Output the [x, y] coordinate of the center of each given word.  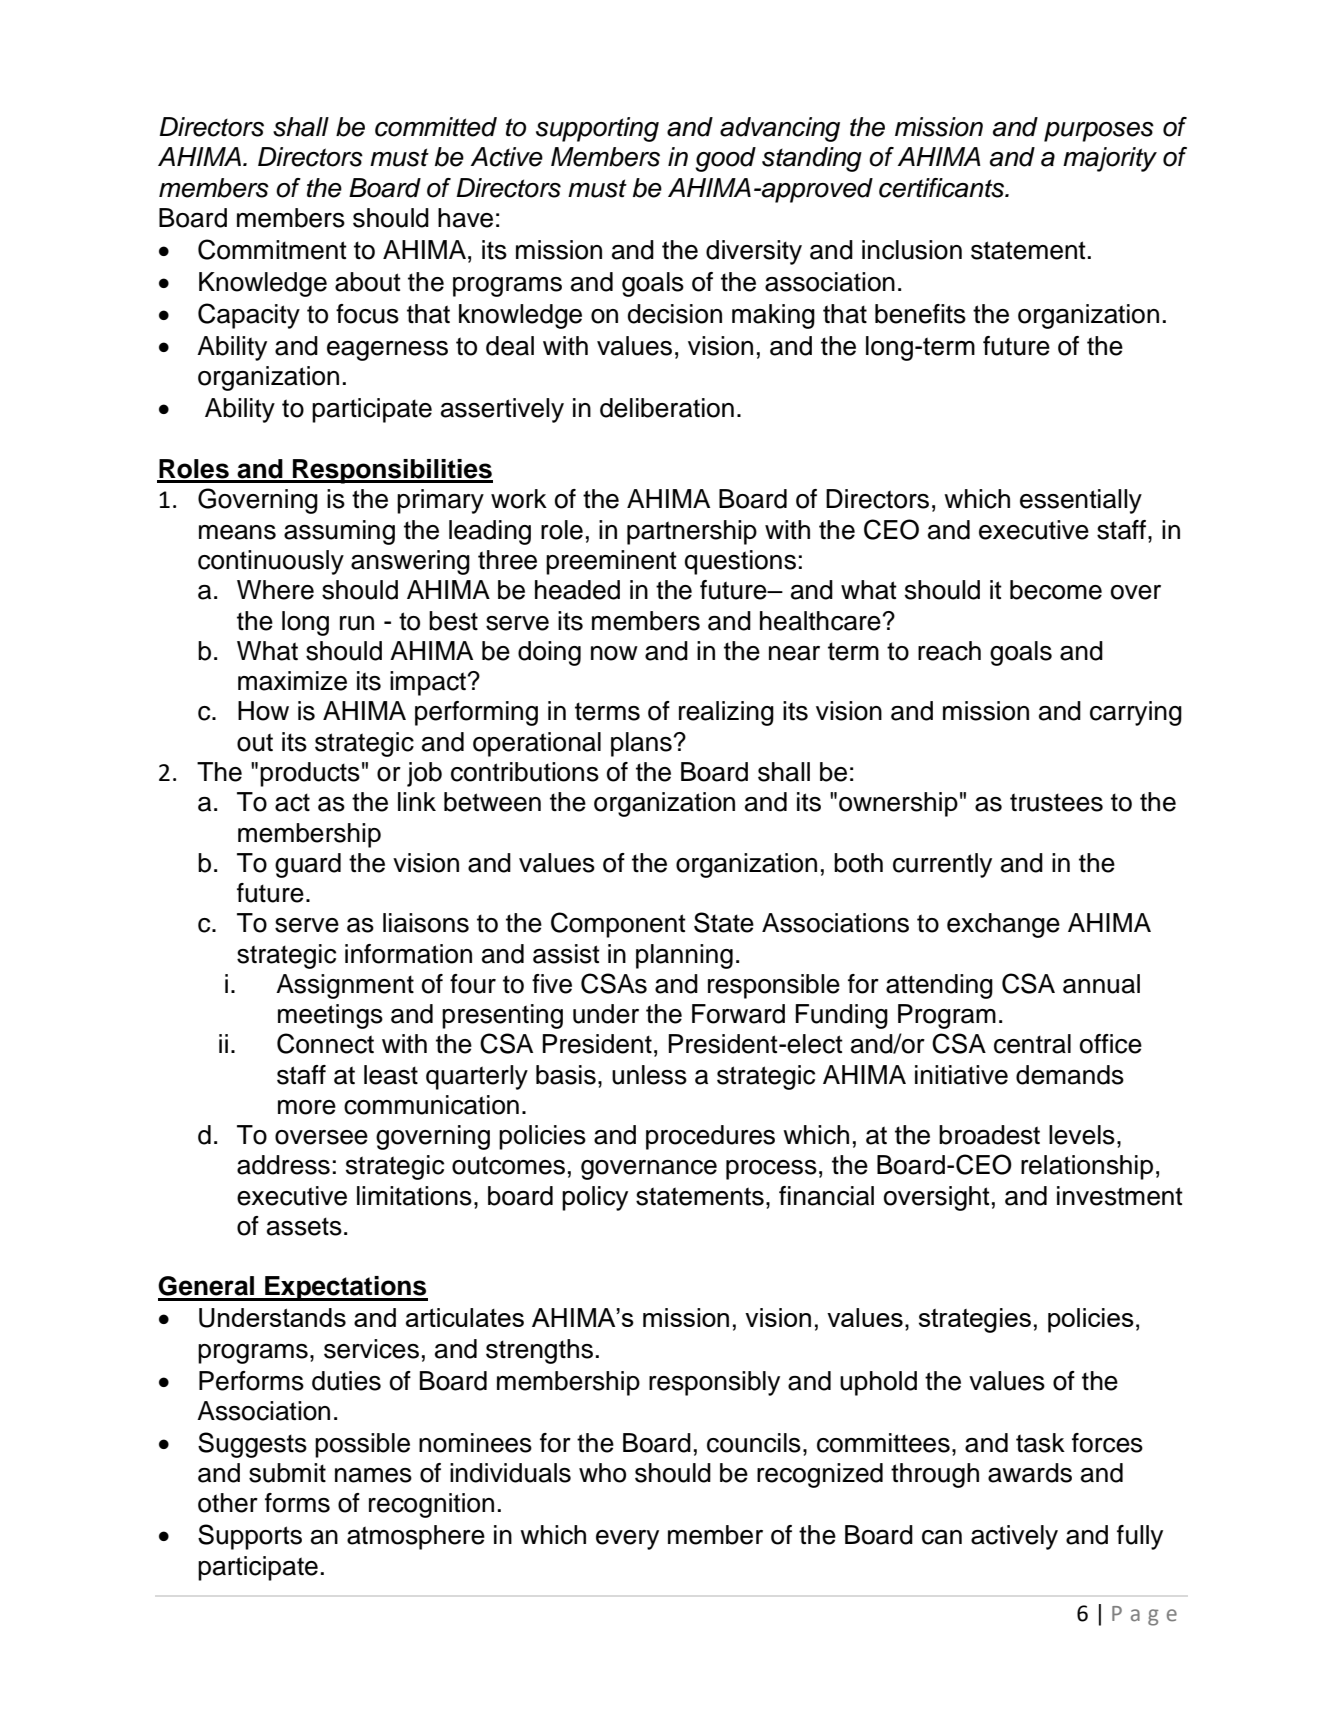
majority [1110, 159]
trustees [1056, 802]
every [627, 1540]
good [725, 159]
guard [308, 865]
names [373, 1475]
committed [436, 127]
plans [642, 744]
